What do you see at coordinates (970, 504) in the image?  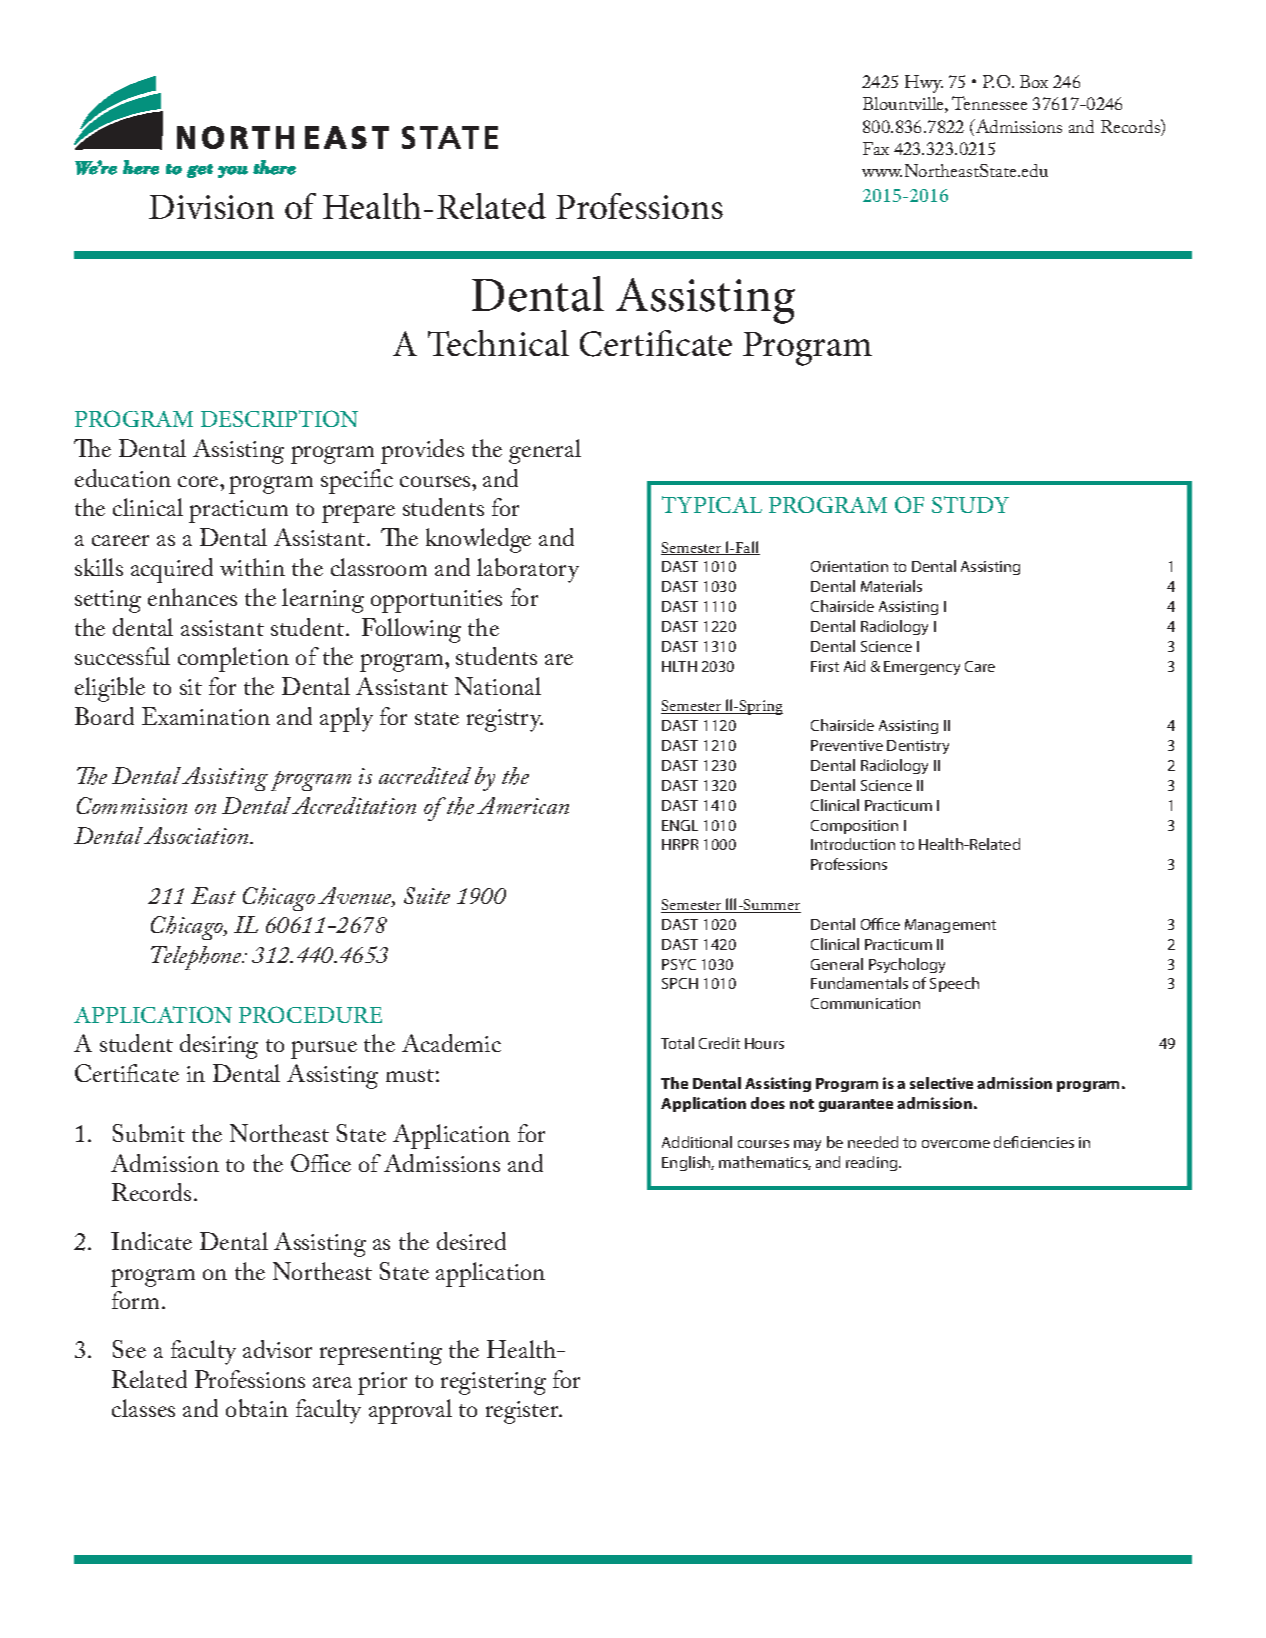 I see `STUDY` at bounding box center [970, 504].
